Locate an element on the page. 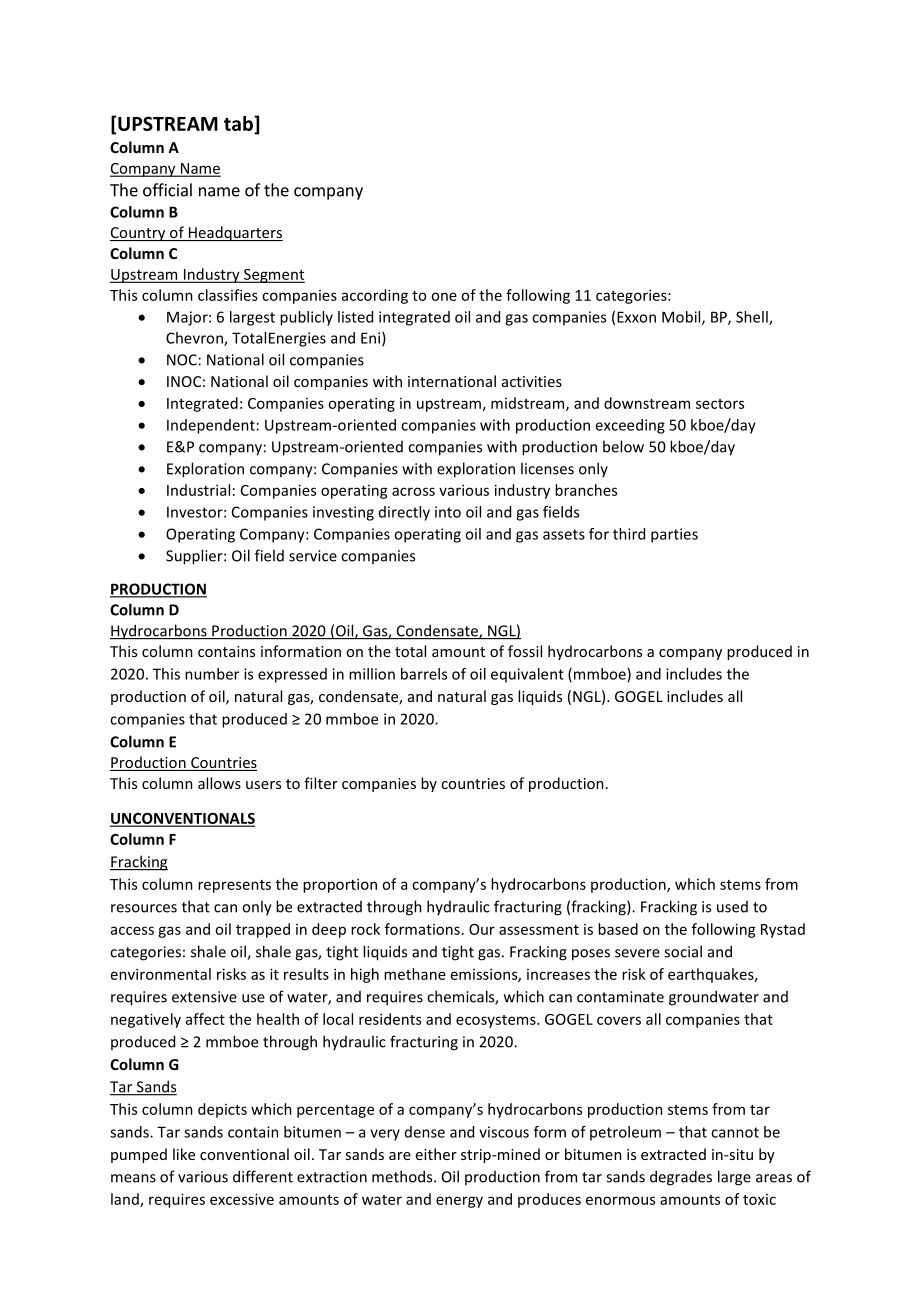 This document has width=924, height=1308. like is located at coordinates (184, 1154).
